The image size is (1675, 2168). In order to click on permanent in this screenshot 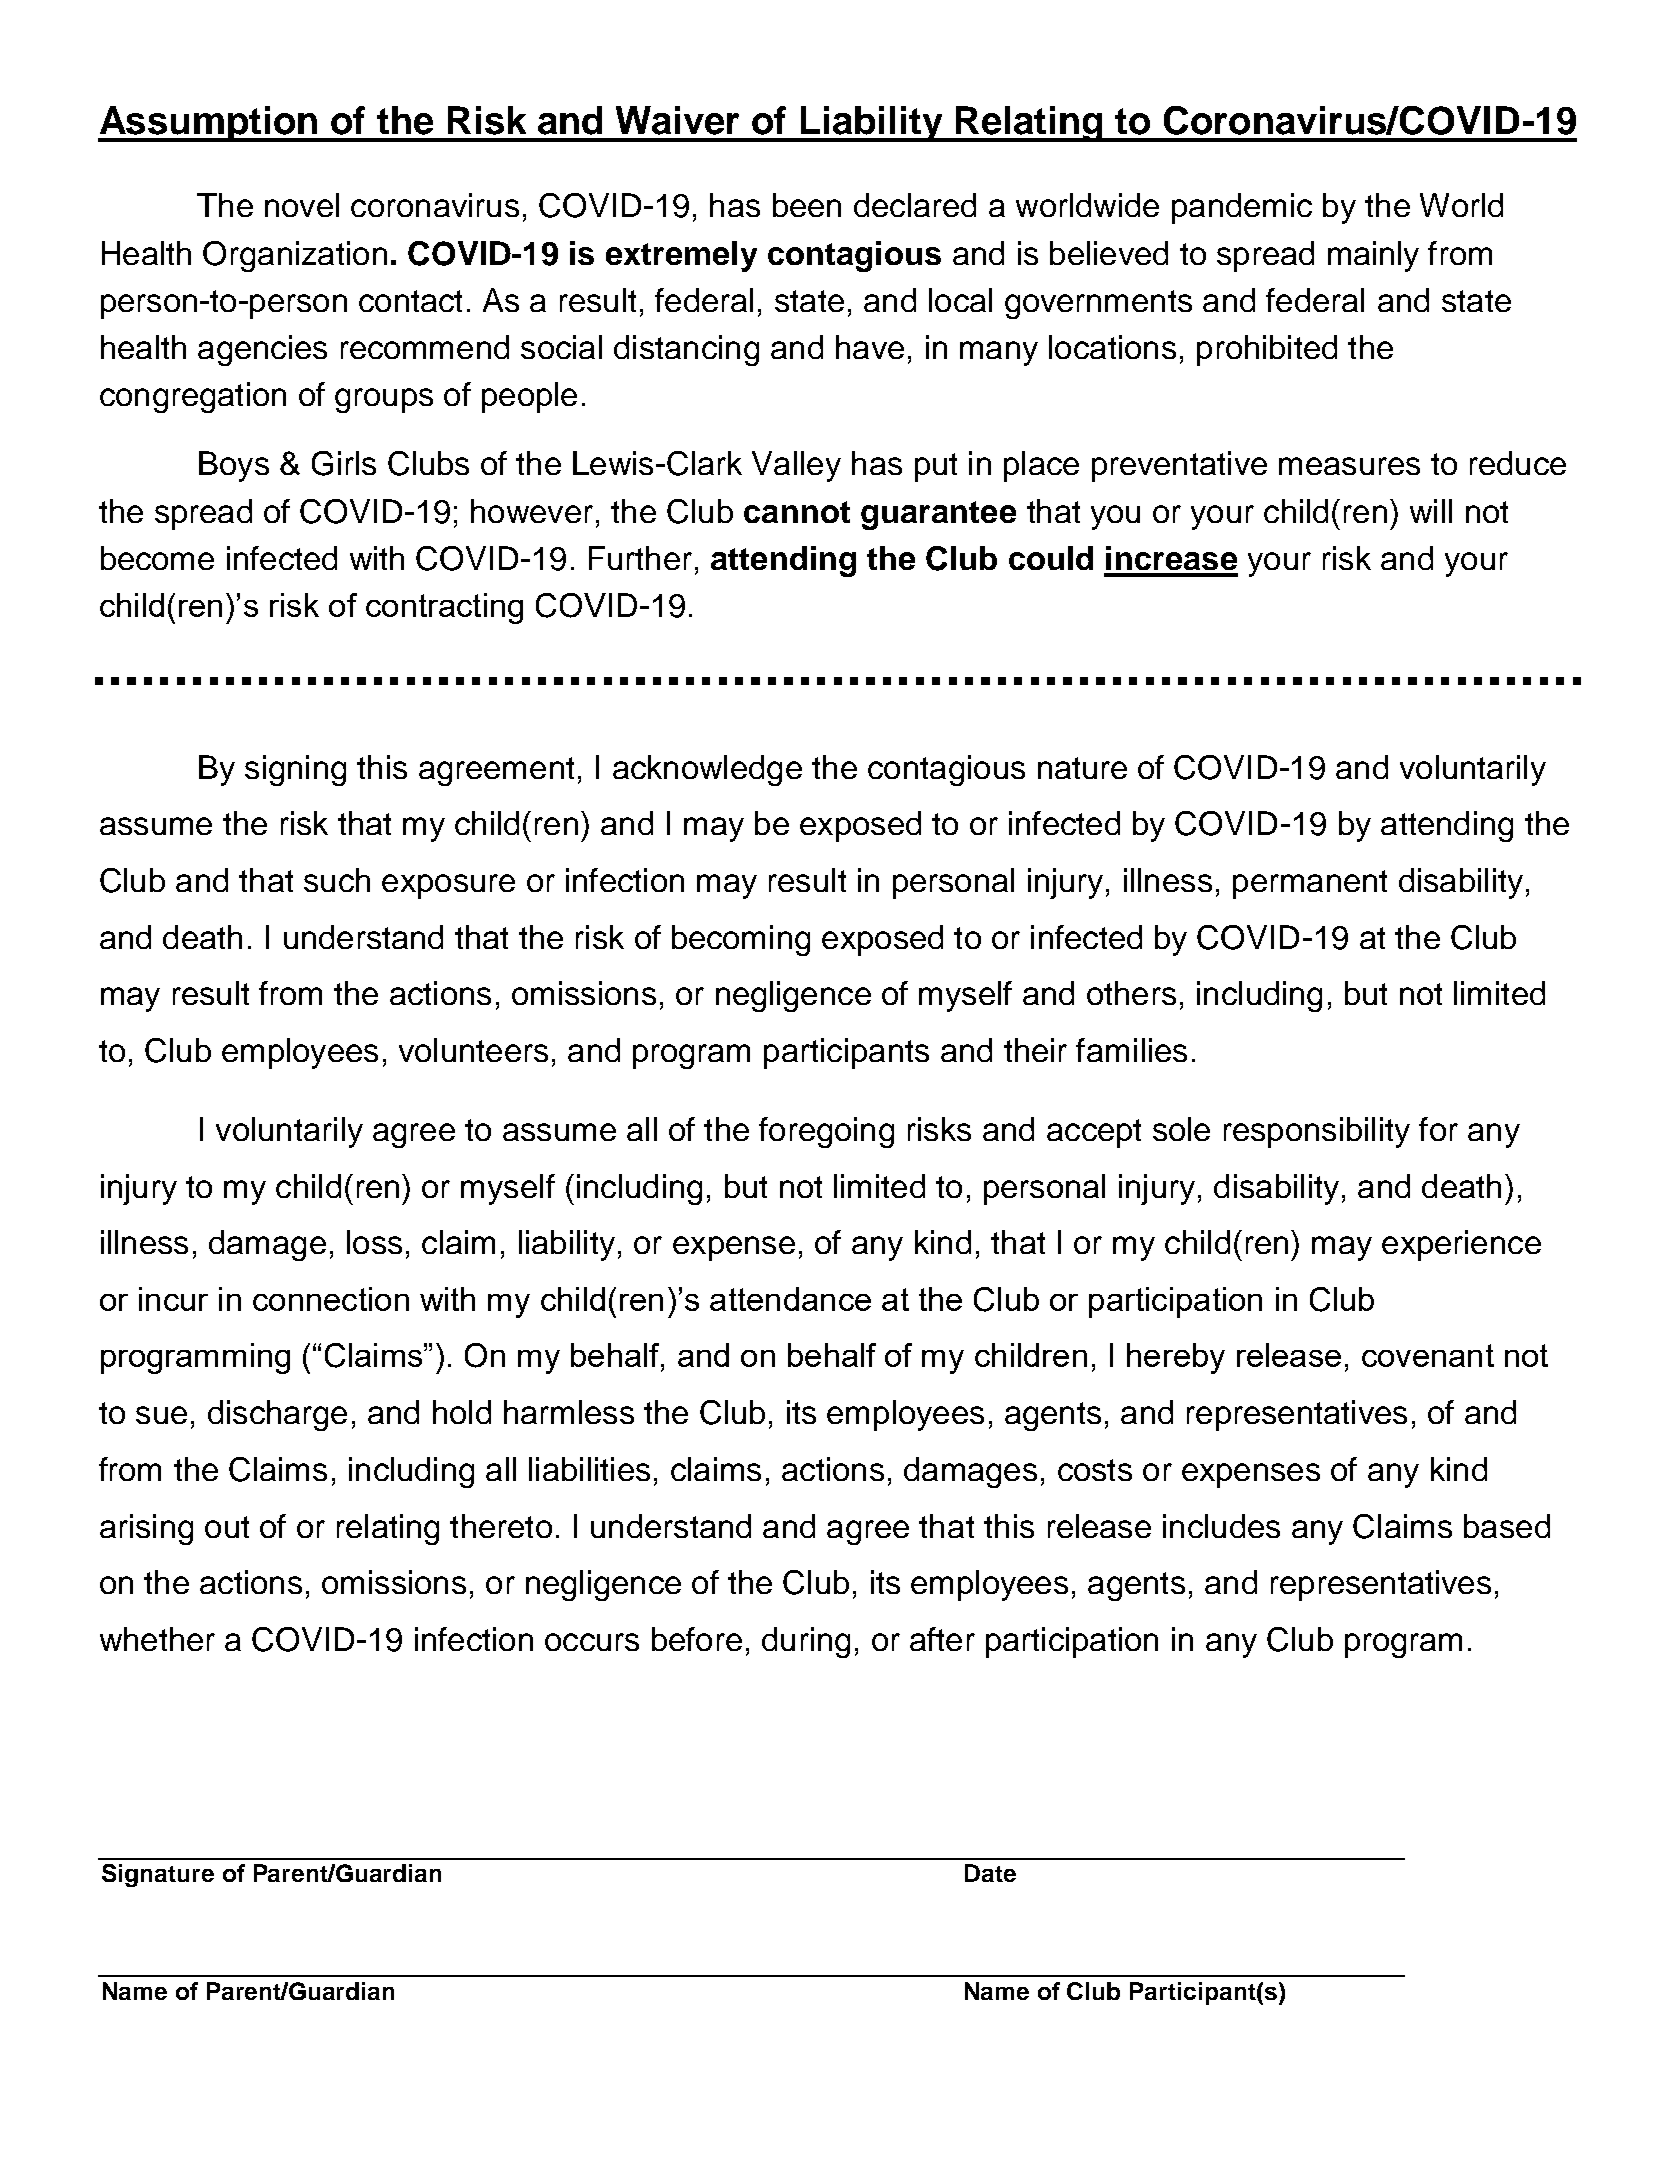, I will do `click(1310, 884)`.
